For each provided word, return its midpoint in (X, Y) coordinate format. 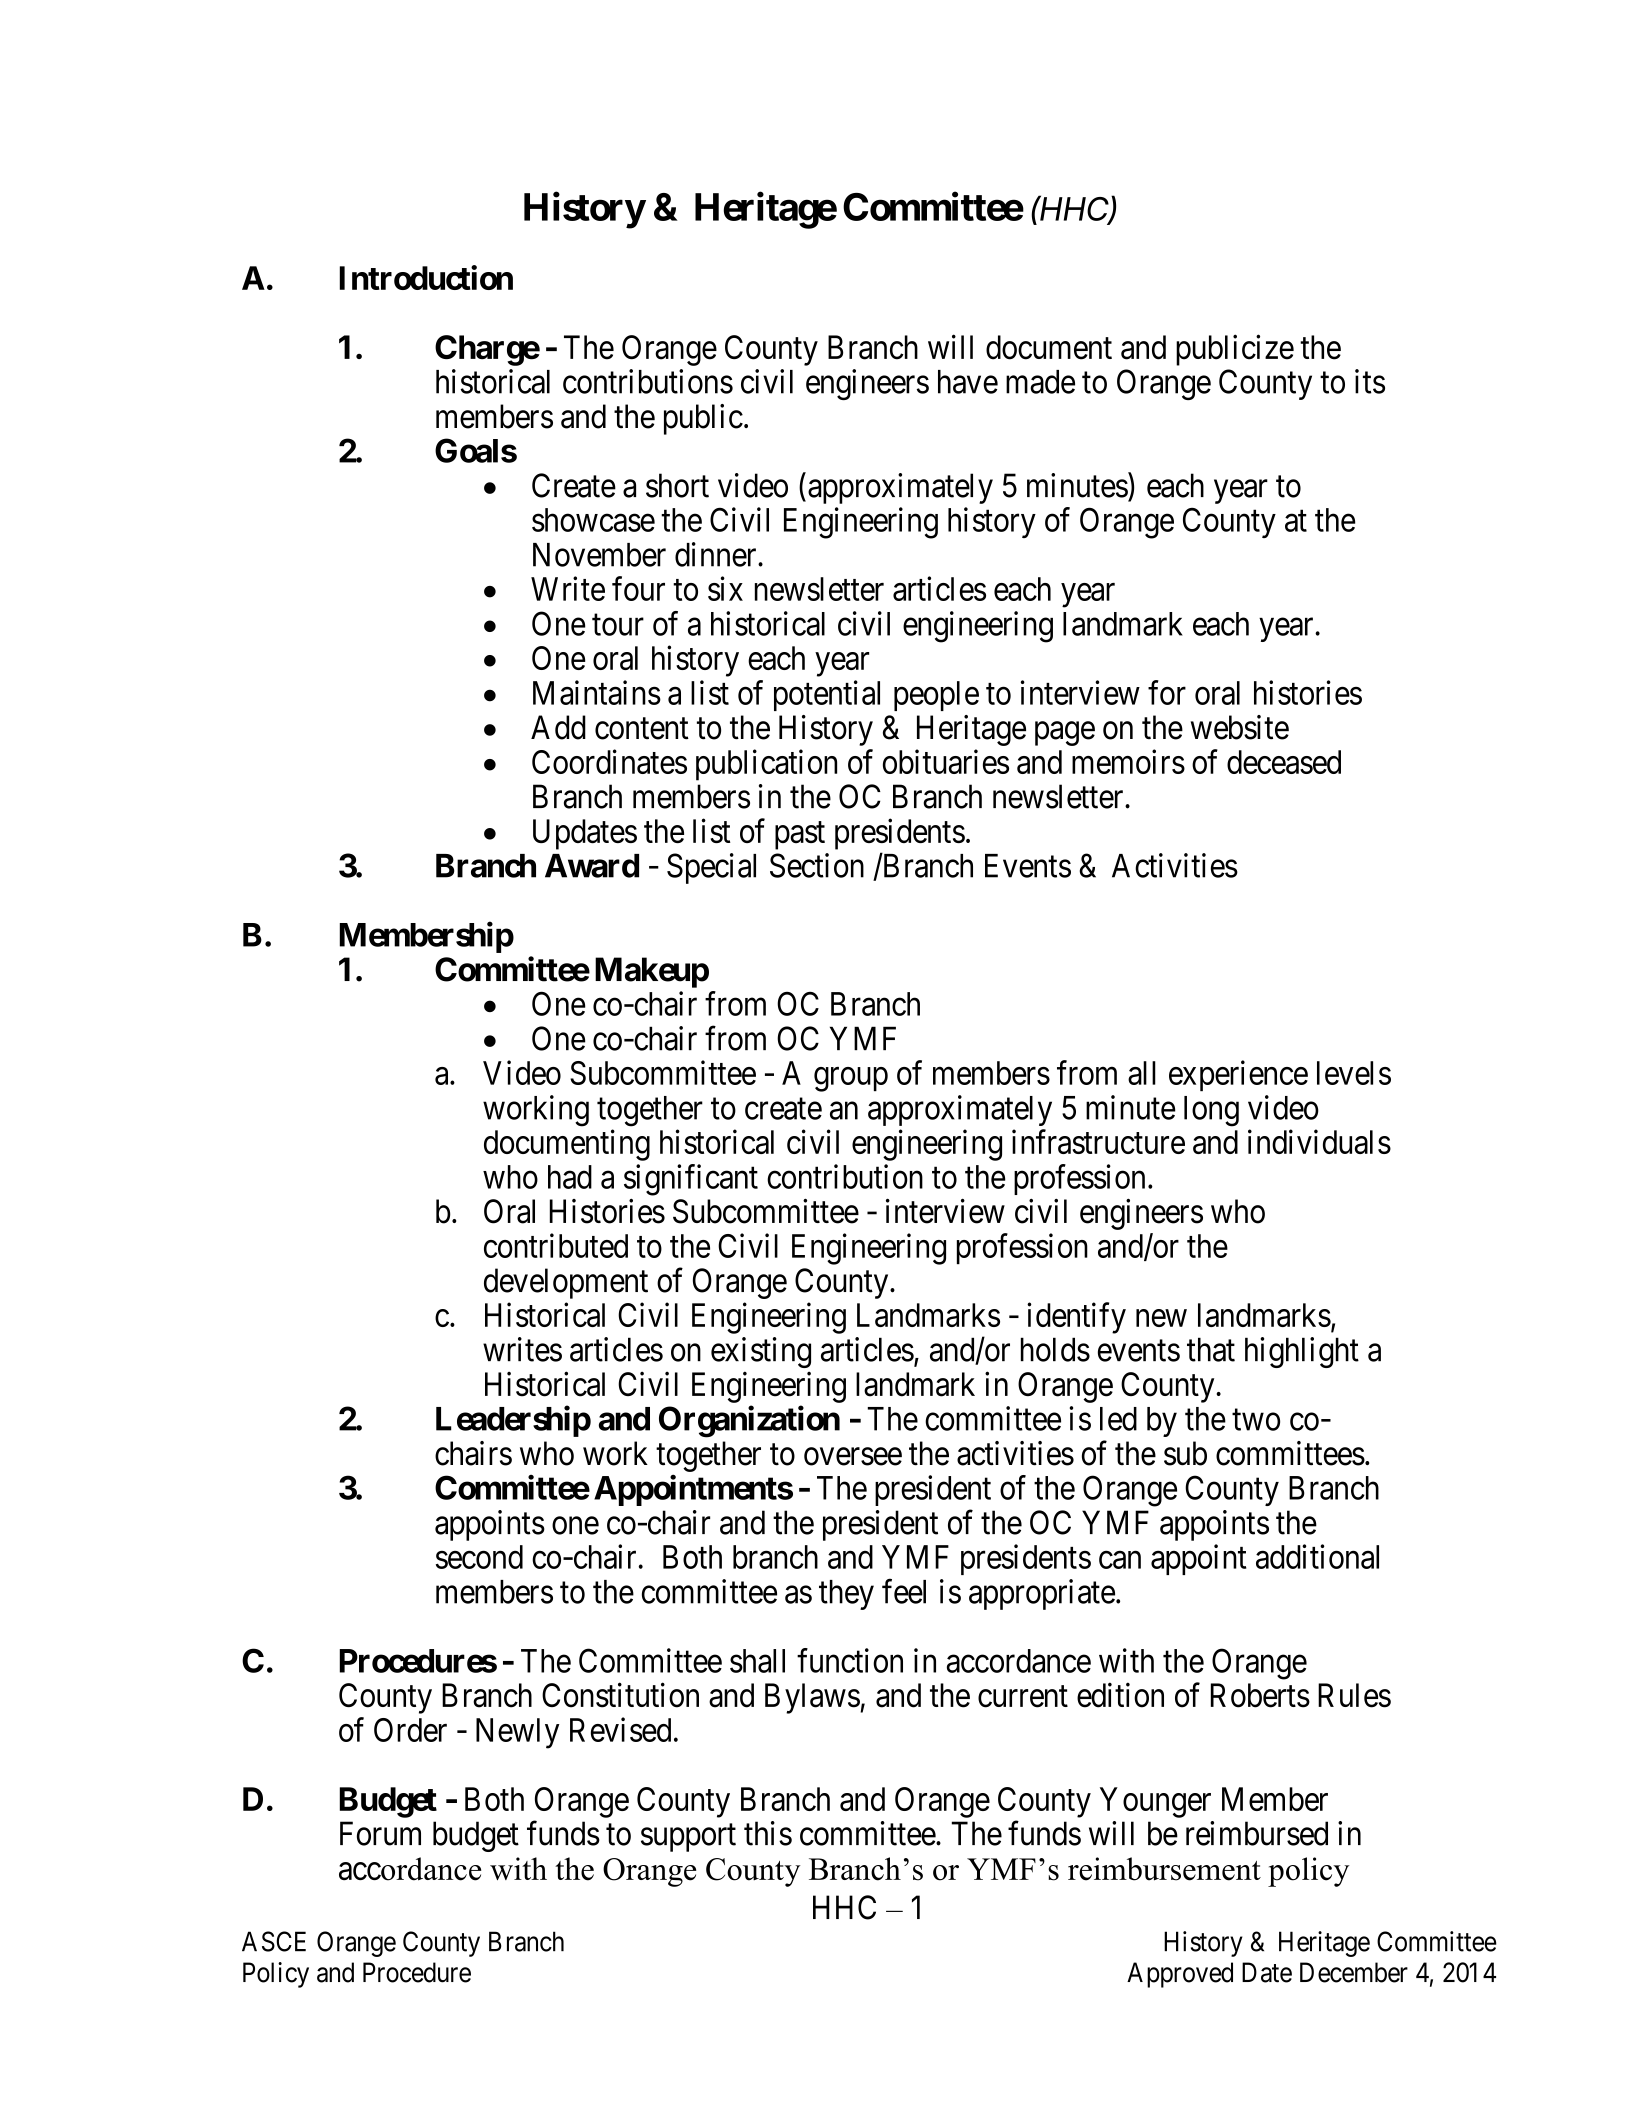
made (1040, 382)
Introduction (426, 277)
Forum (380, 1833)
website (1240, 727)
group (851, 1079)
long (1211, 1111)
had (570, 1177)
